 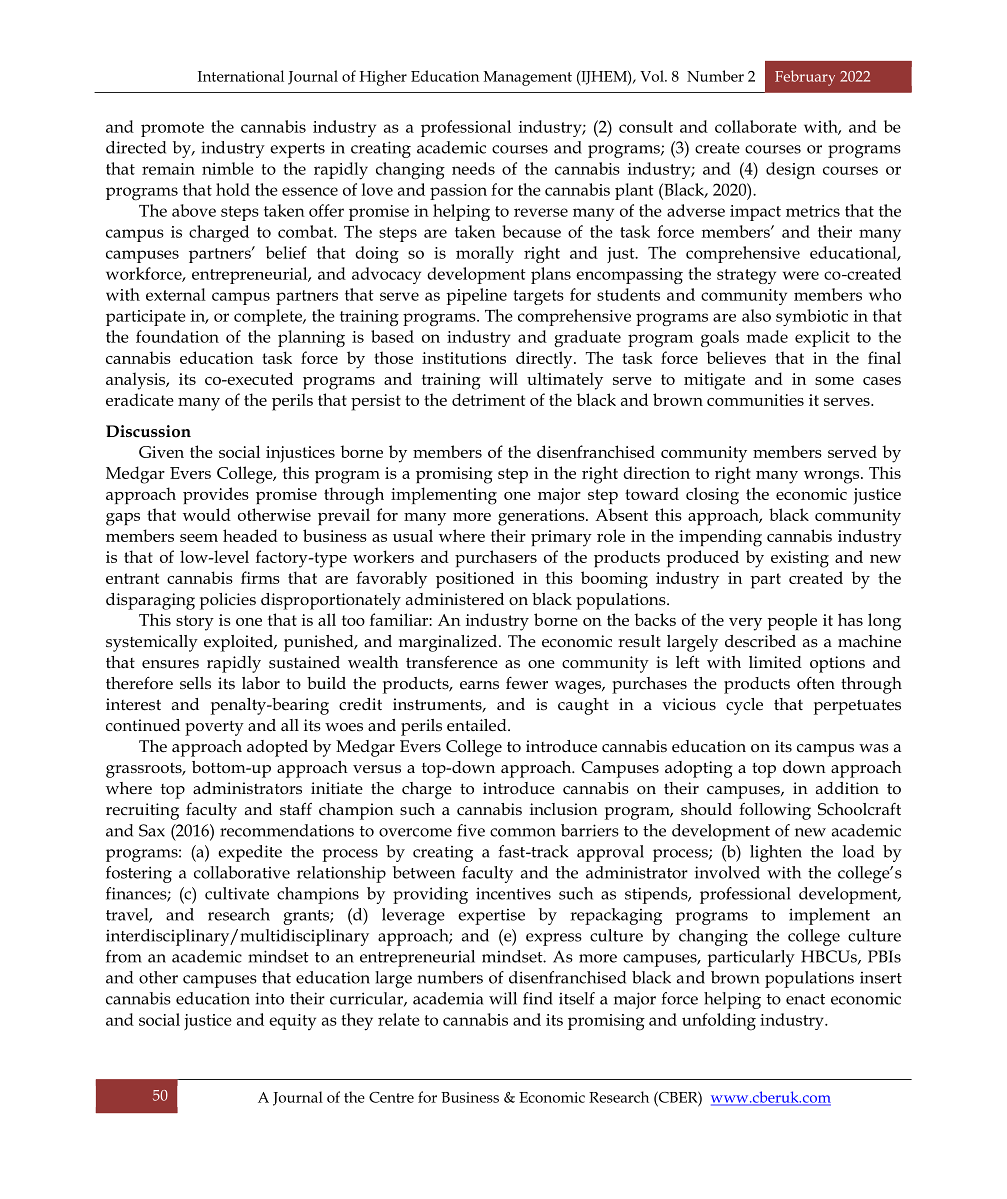 I want to click on foundation, so click(x=177, y=336).
